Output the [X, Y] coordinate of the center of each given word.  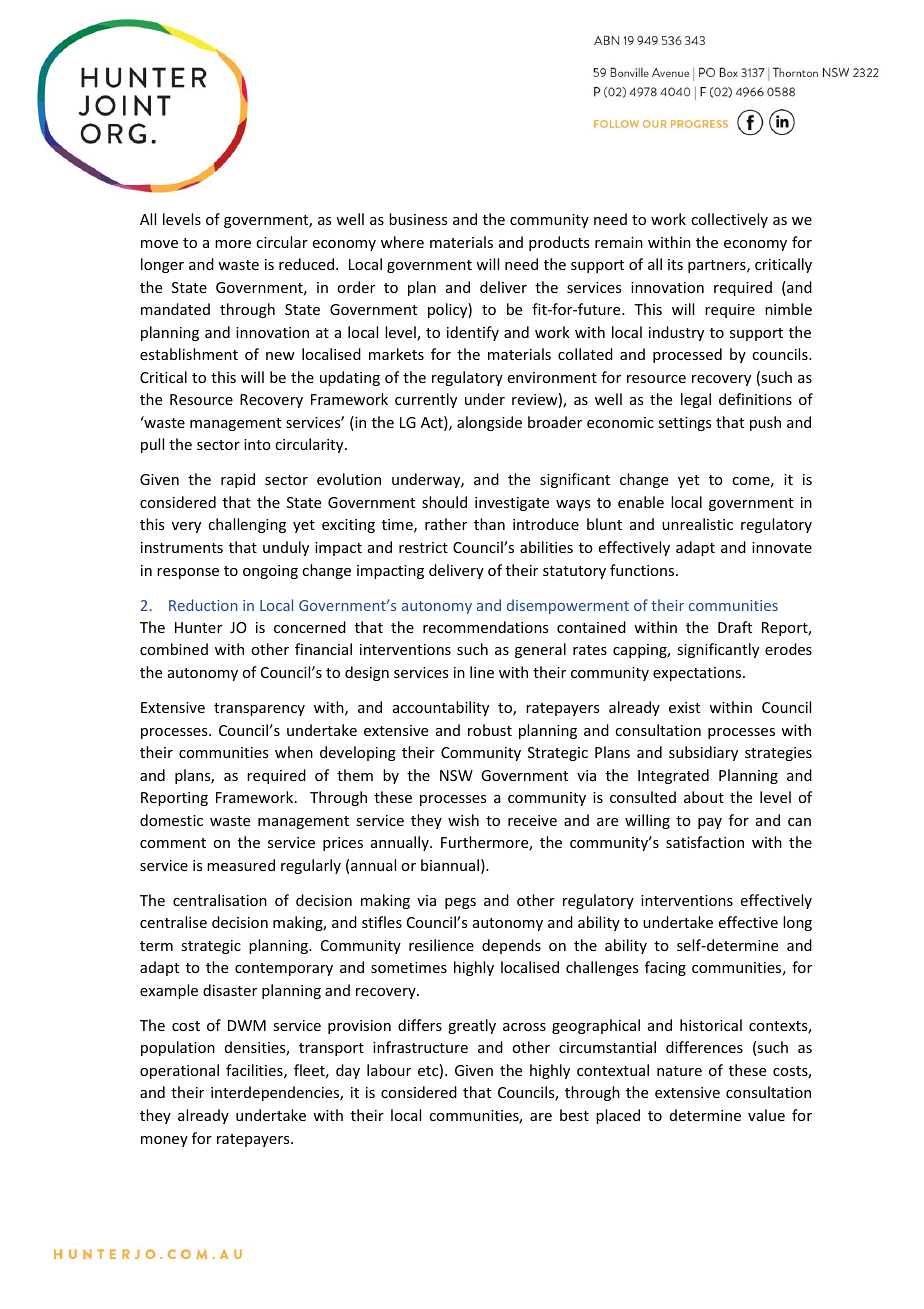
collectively [729, 220]
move [159, 244]
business [418, 219]
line [482, 672]
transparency [259, 709]
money [164, 1141]
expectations [698, 674]
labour [389, 1070]
